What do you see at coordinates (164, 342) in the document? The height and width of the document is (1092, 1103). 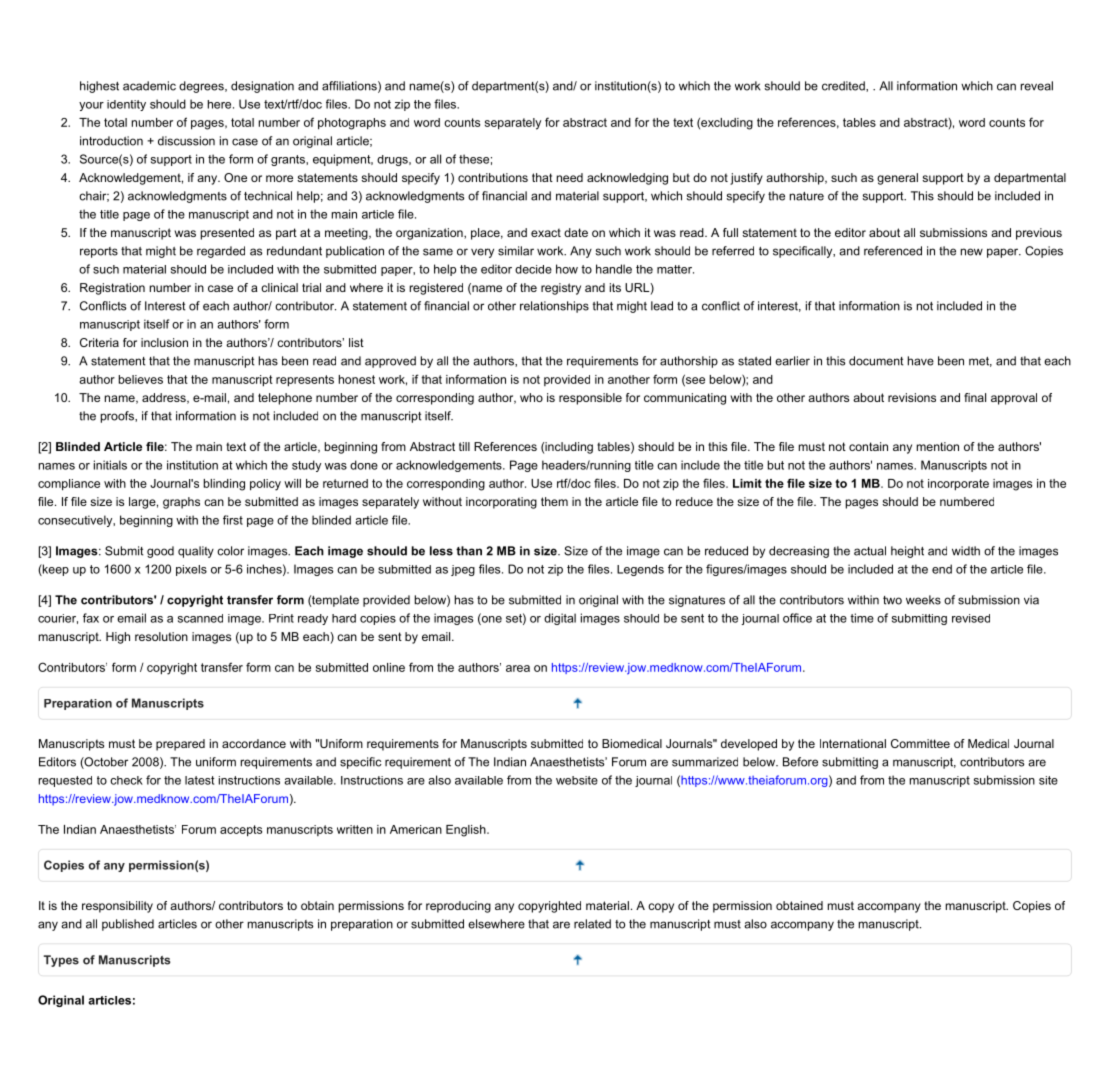 I see `inclusion` at bounding box center [164, 342].
